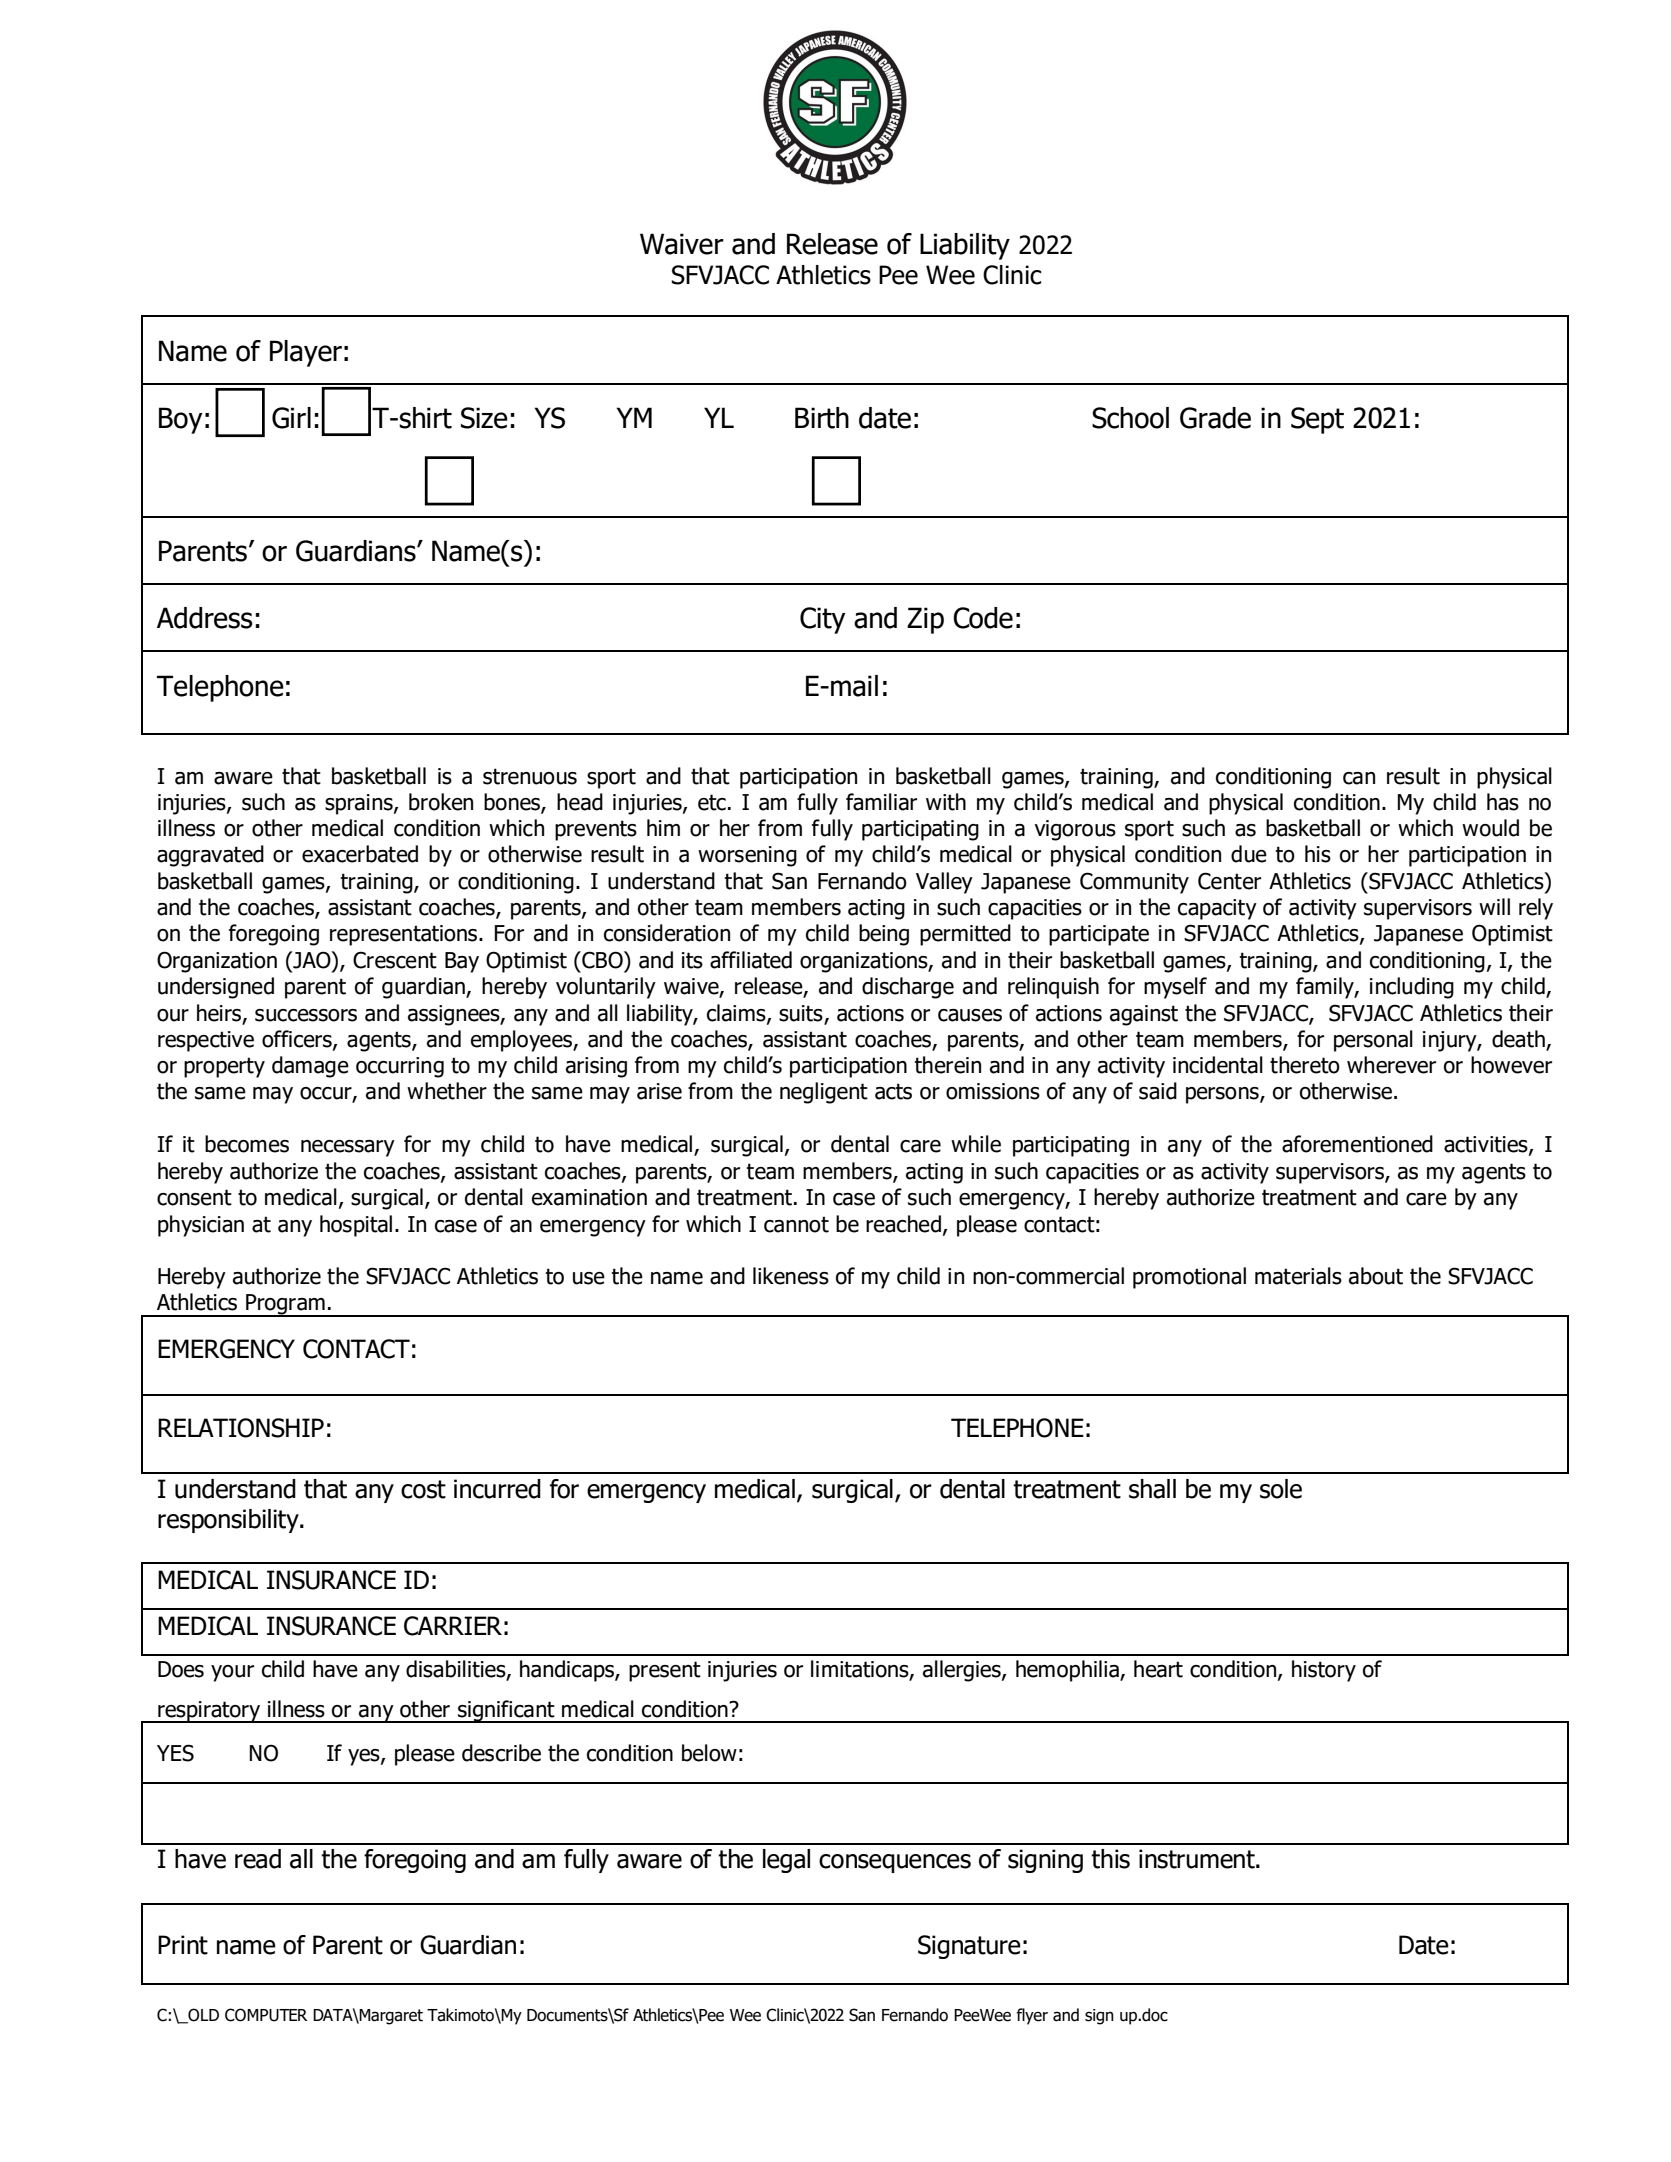  What do you see at coordinates (291, 418) in the page?
I see `Girl` at bounding box center [291, 418].
